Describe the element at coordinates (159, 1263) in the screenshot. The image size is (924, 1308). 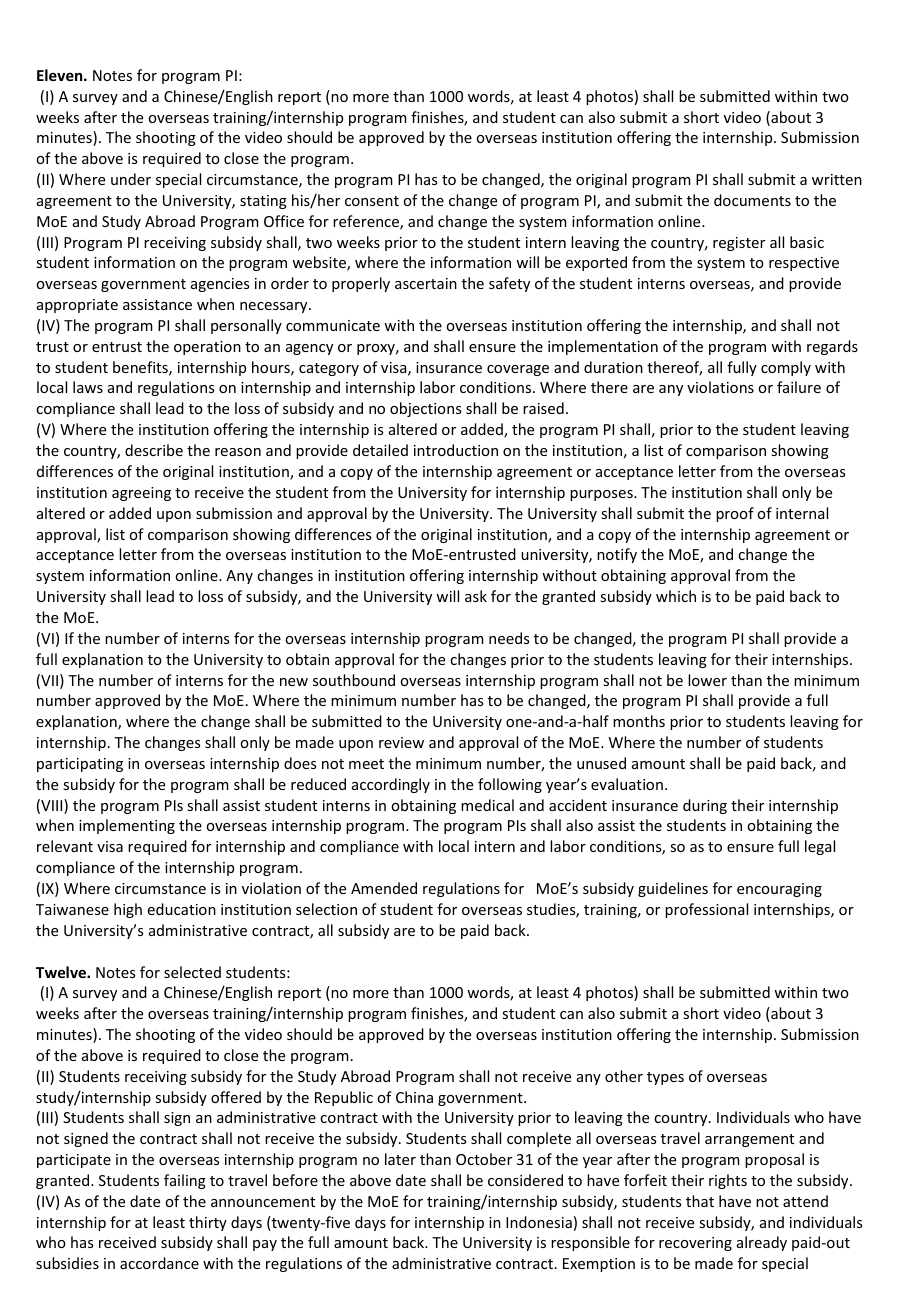
I see `accordance` at that location.
